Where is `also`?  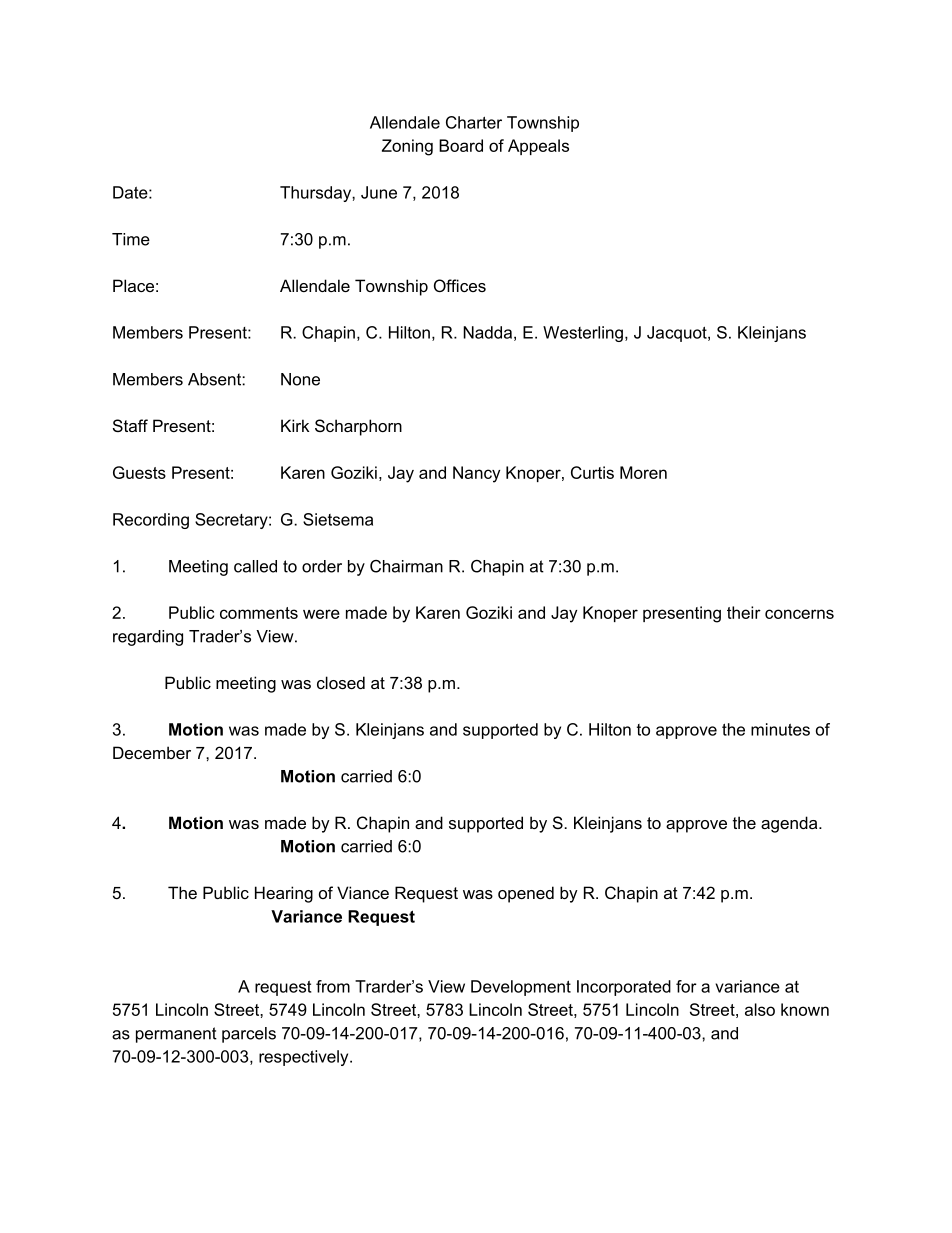 also is located at coordinates (760, 1009).
